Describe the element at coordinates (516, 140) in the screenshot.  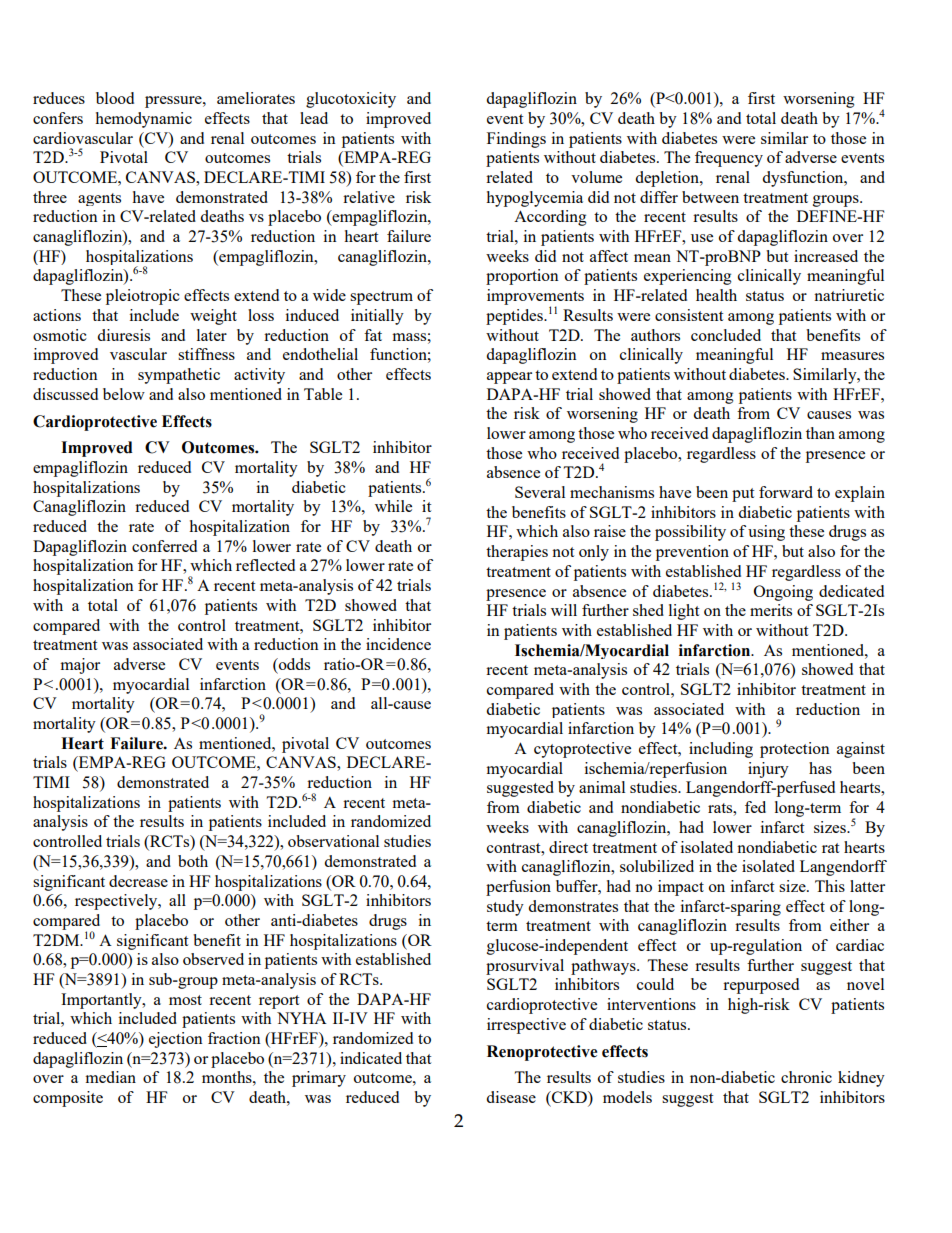
I see `Findings` at that location.
